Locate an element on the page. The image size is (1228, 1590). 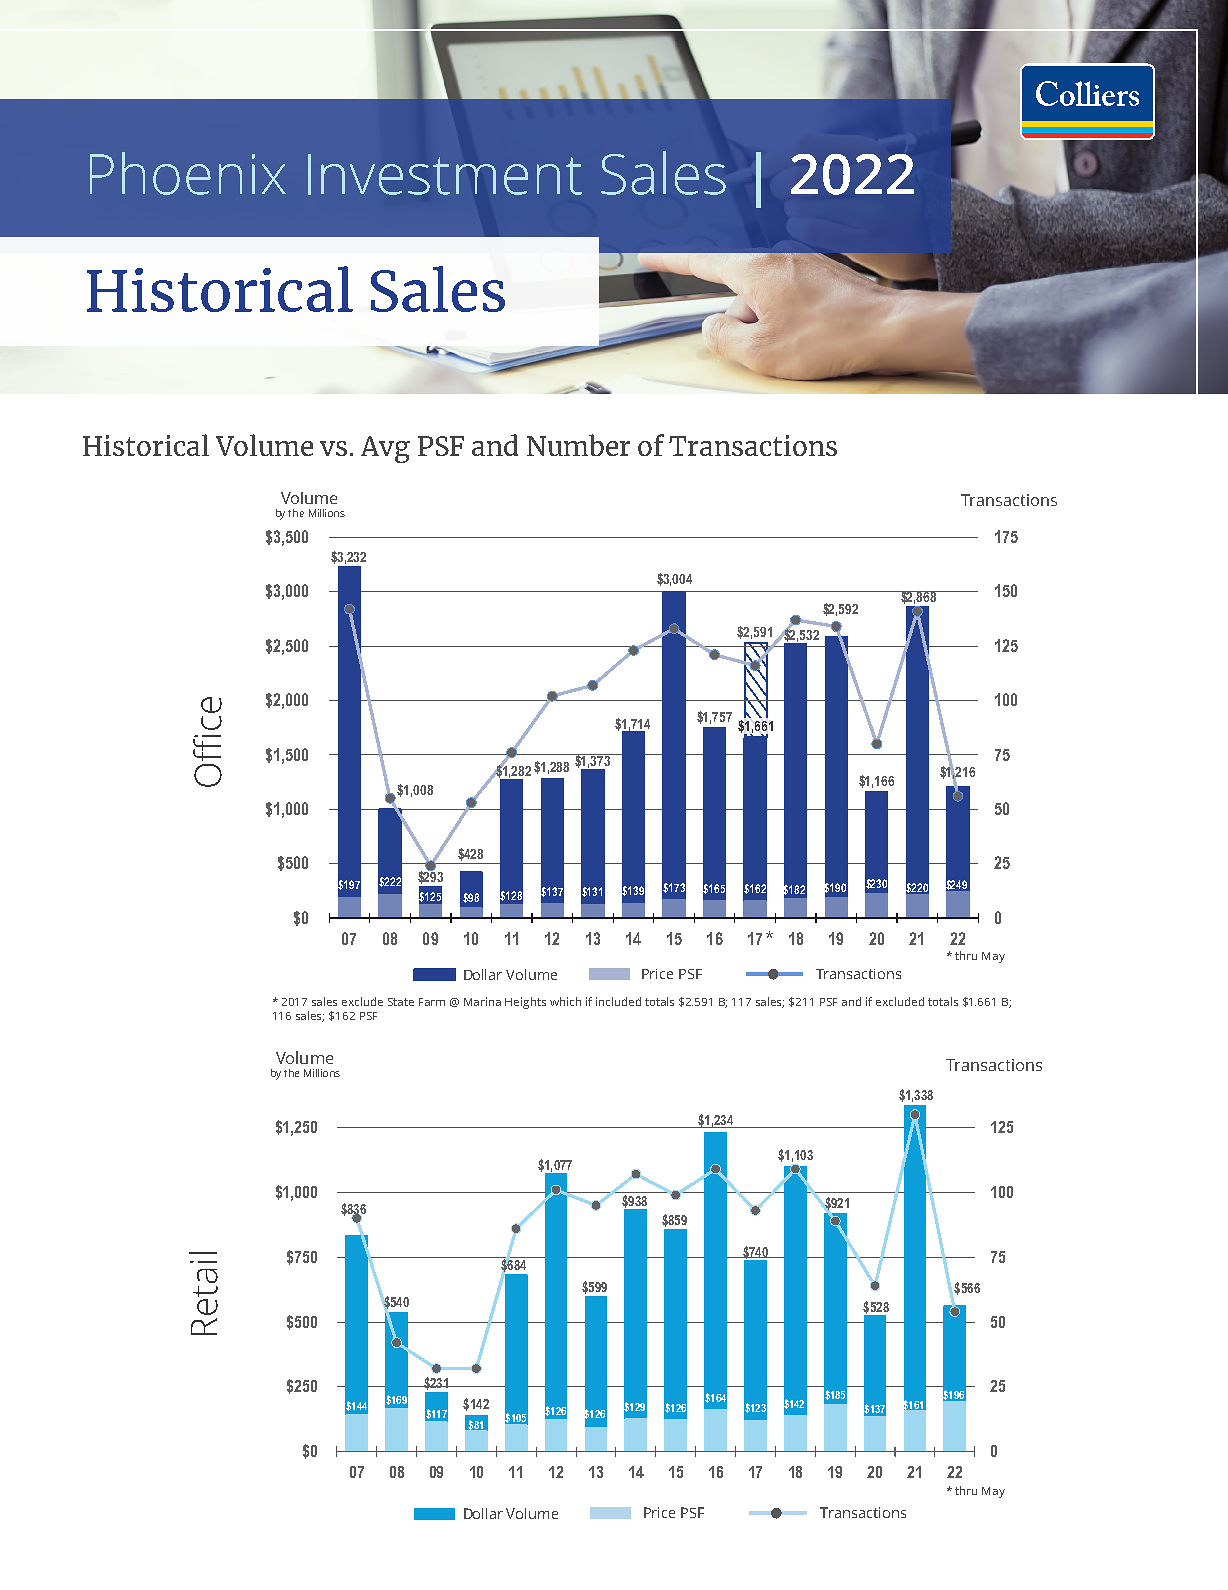
State is located at coordinates (401, 1002).
